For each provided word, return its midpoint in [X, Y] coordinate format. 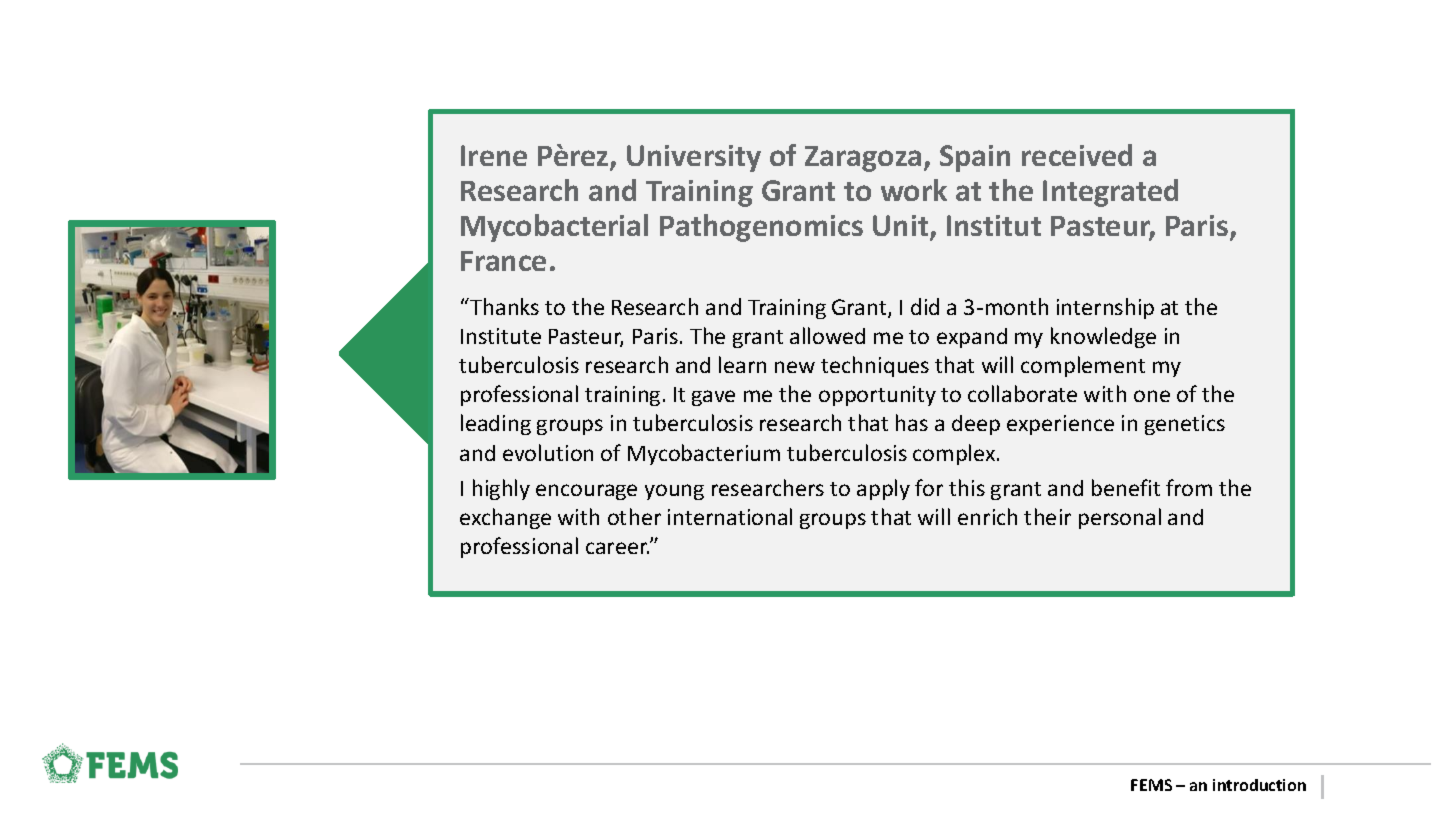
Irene [494, 155]
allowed [827, 335]
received [1077, 155]
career [617, 548]
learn [742, 364]
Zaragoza [863, 159]
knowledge [1103, 337]
